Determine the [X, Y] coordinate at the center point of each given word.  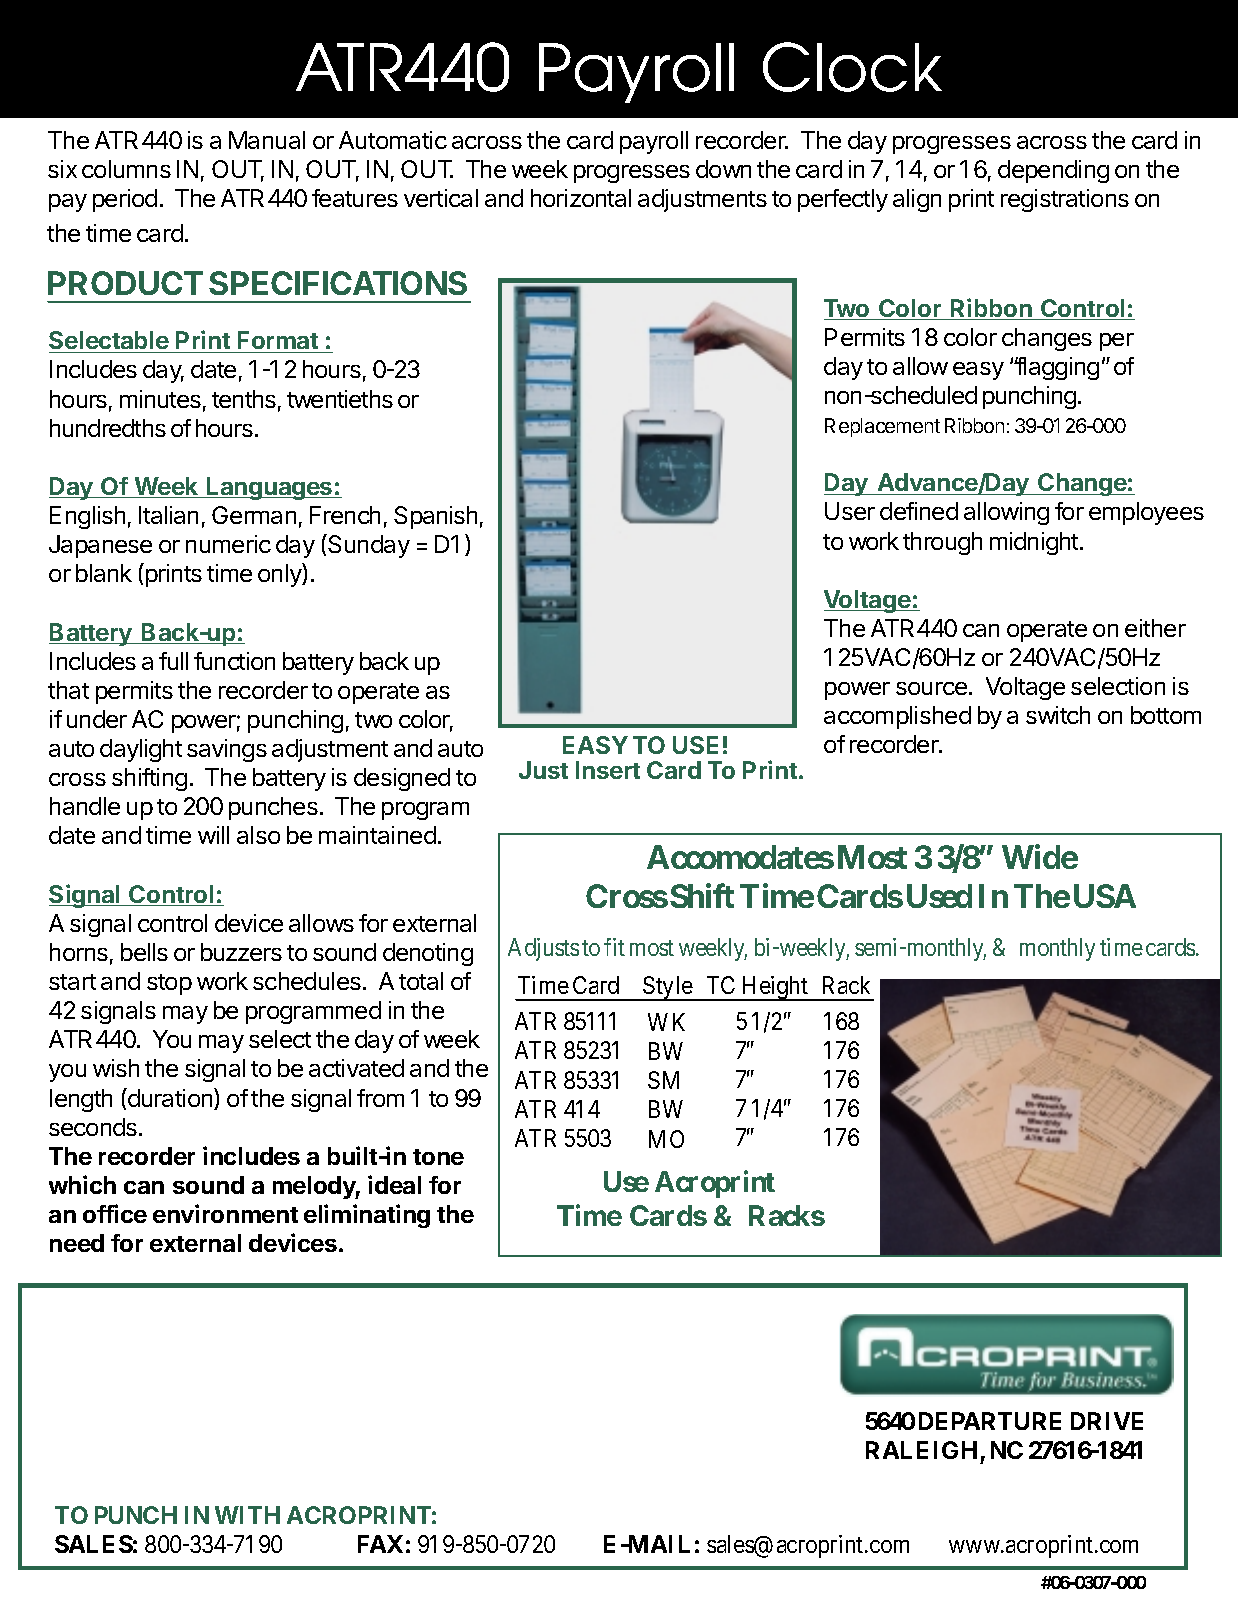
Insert [608, 770]
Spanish [435, 517]
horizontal [581, 198]
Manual [267, 140]
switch [1058, 715]
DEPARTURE [990, 1421]
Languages [270, 488]
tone [438, 1157]
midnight [1034, 543]
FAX [380, 1544]
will [213, 835]
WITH [247, 1515]
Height [775, 988]
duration [170, 1099]
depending [1053, 171]
